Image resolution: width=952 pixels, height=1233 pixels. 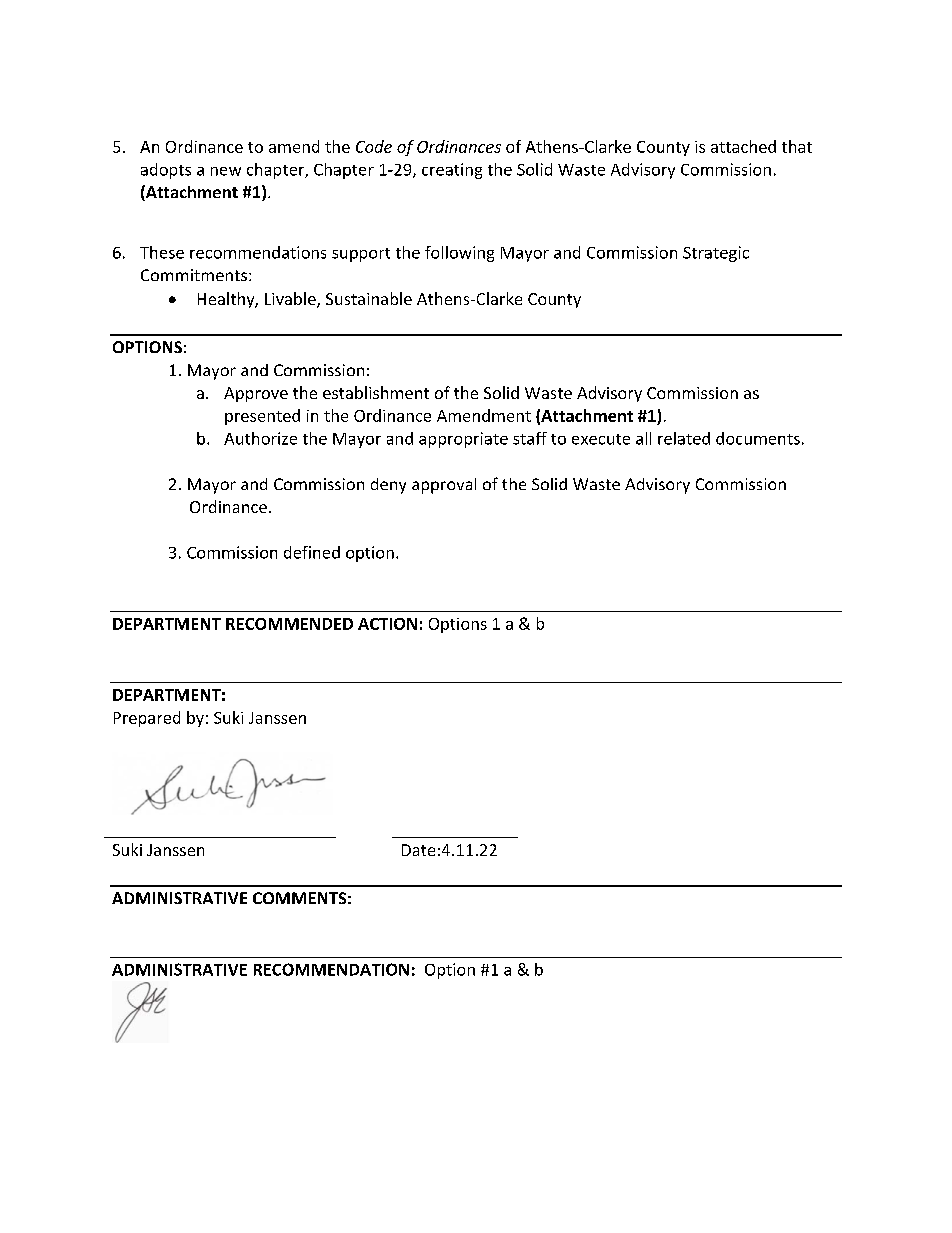 What do you see at coordinates (387, 624) in the page?
I see `ACTION` at bounding box center [387, 624].
